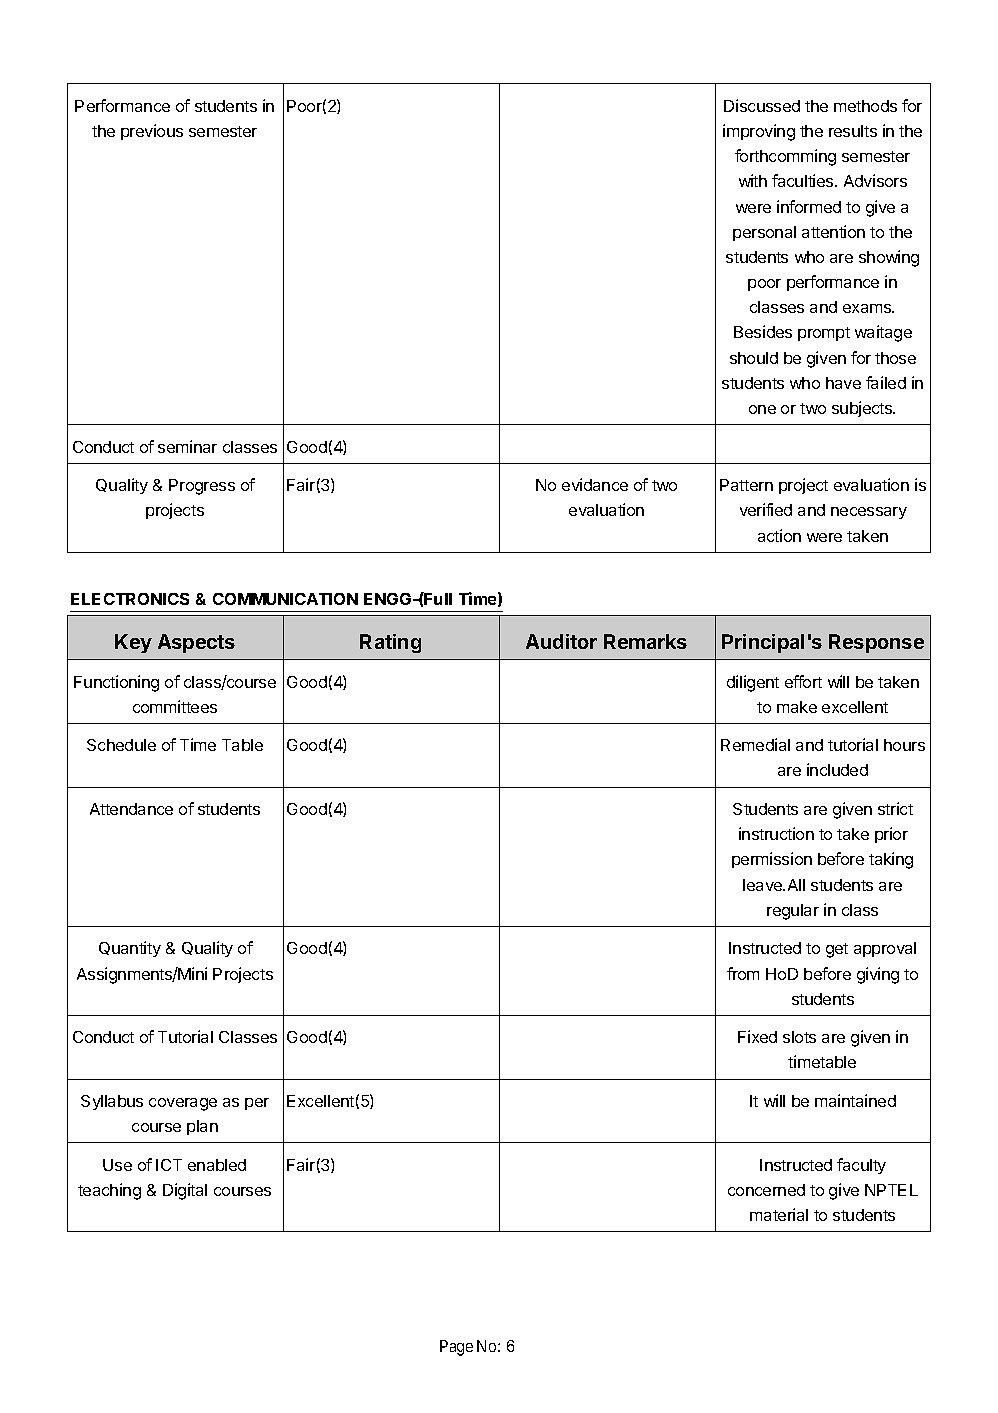 The height and width of the screenshot is (1413, 998). I want to click on slots, so click(799, 1037).
